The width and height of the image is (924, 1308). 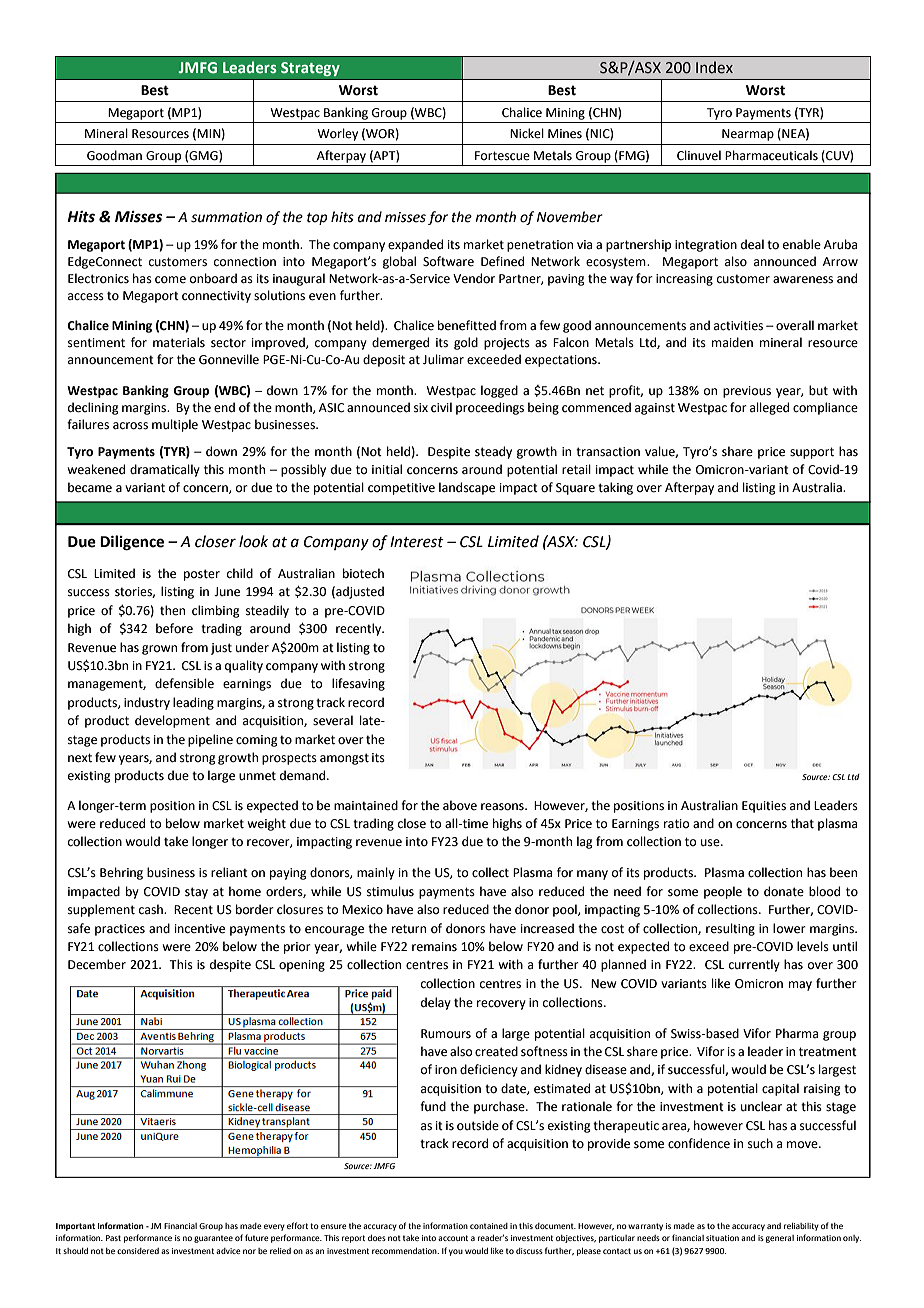 I want to click on contained, so click(x=489, y=1226).
